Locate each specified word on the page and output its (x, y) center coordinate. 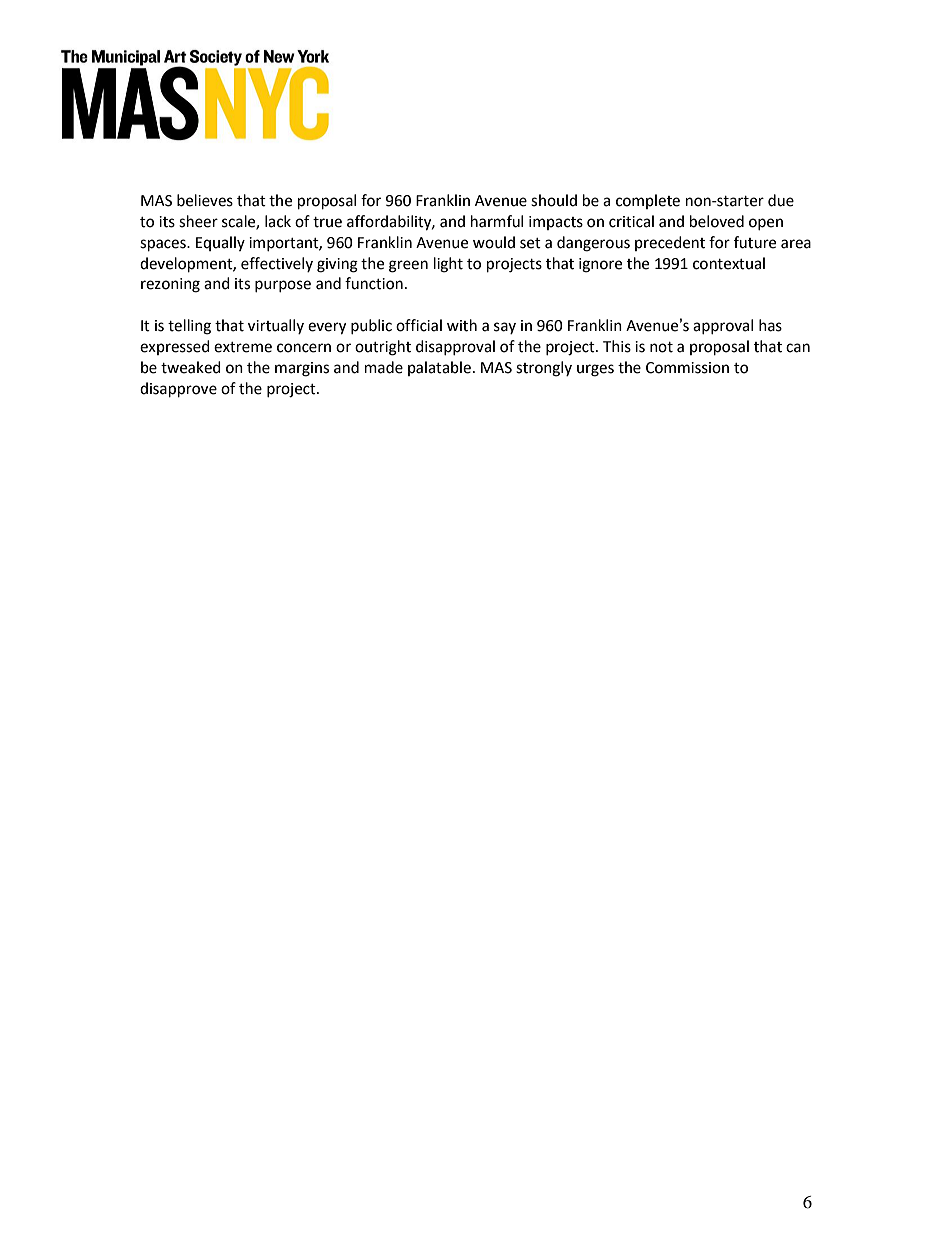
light (448, 265)
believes (205, 200)
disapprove (178, 390)
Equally (220, 243)
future (755, 242)
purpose (283, 286)
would (494, 242)
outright (383, 348)
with (462, 325)
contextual (729, 263)
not (661, 347)
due (781, 200)
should (554, 200)
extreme (243, 347)
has (770, 325)
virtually (276, 326)
